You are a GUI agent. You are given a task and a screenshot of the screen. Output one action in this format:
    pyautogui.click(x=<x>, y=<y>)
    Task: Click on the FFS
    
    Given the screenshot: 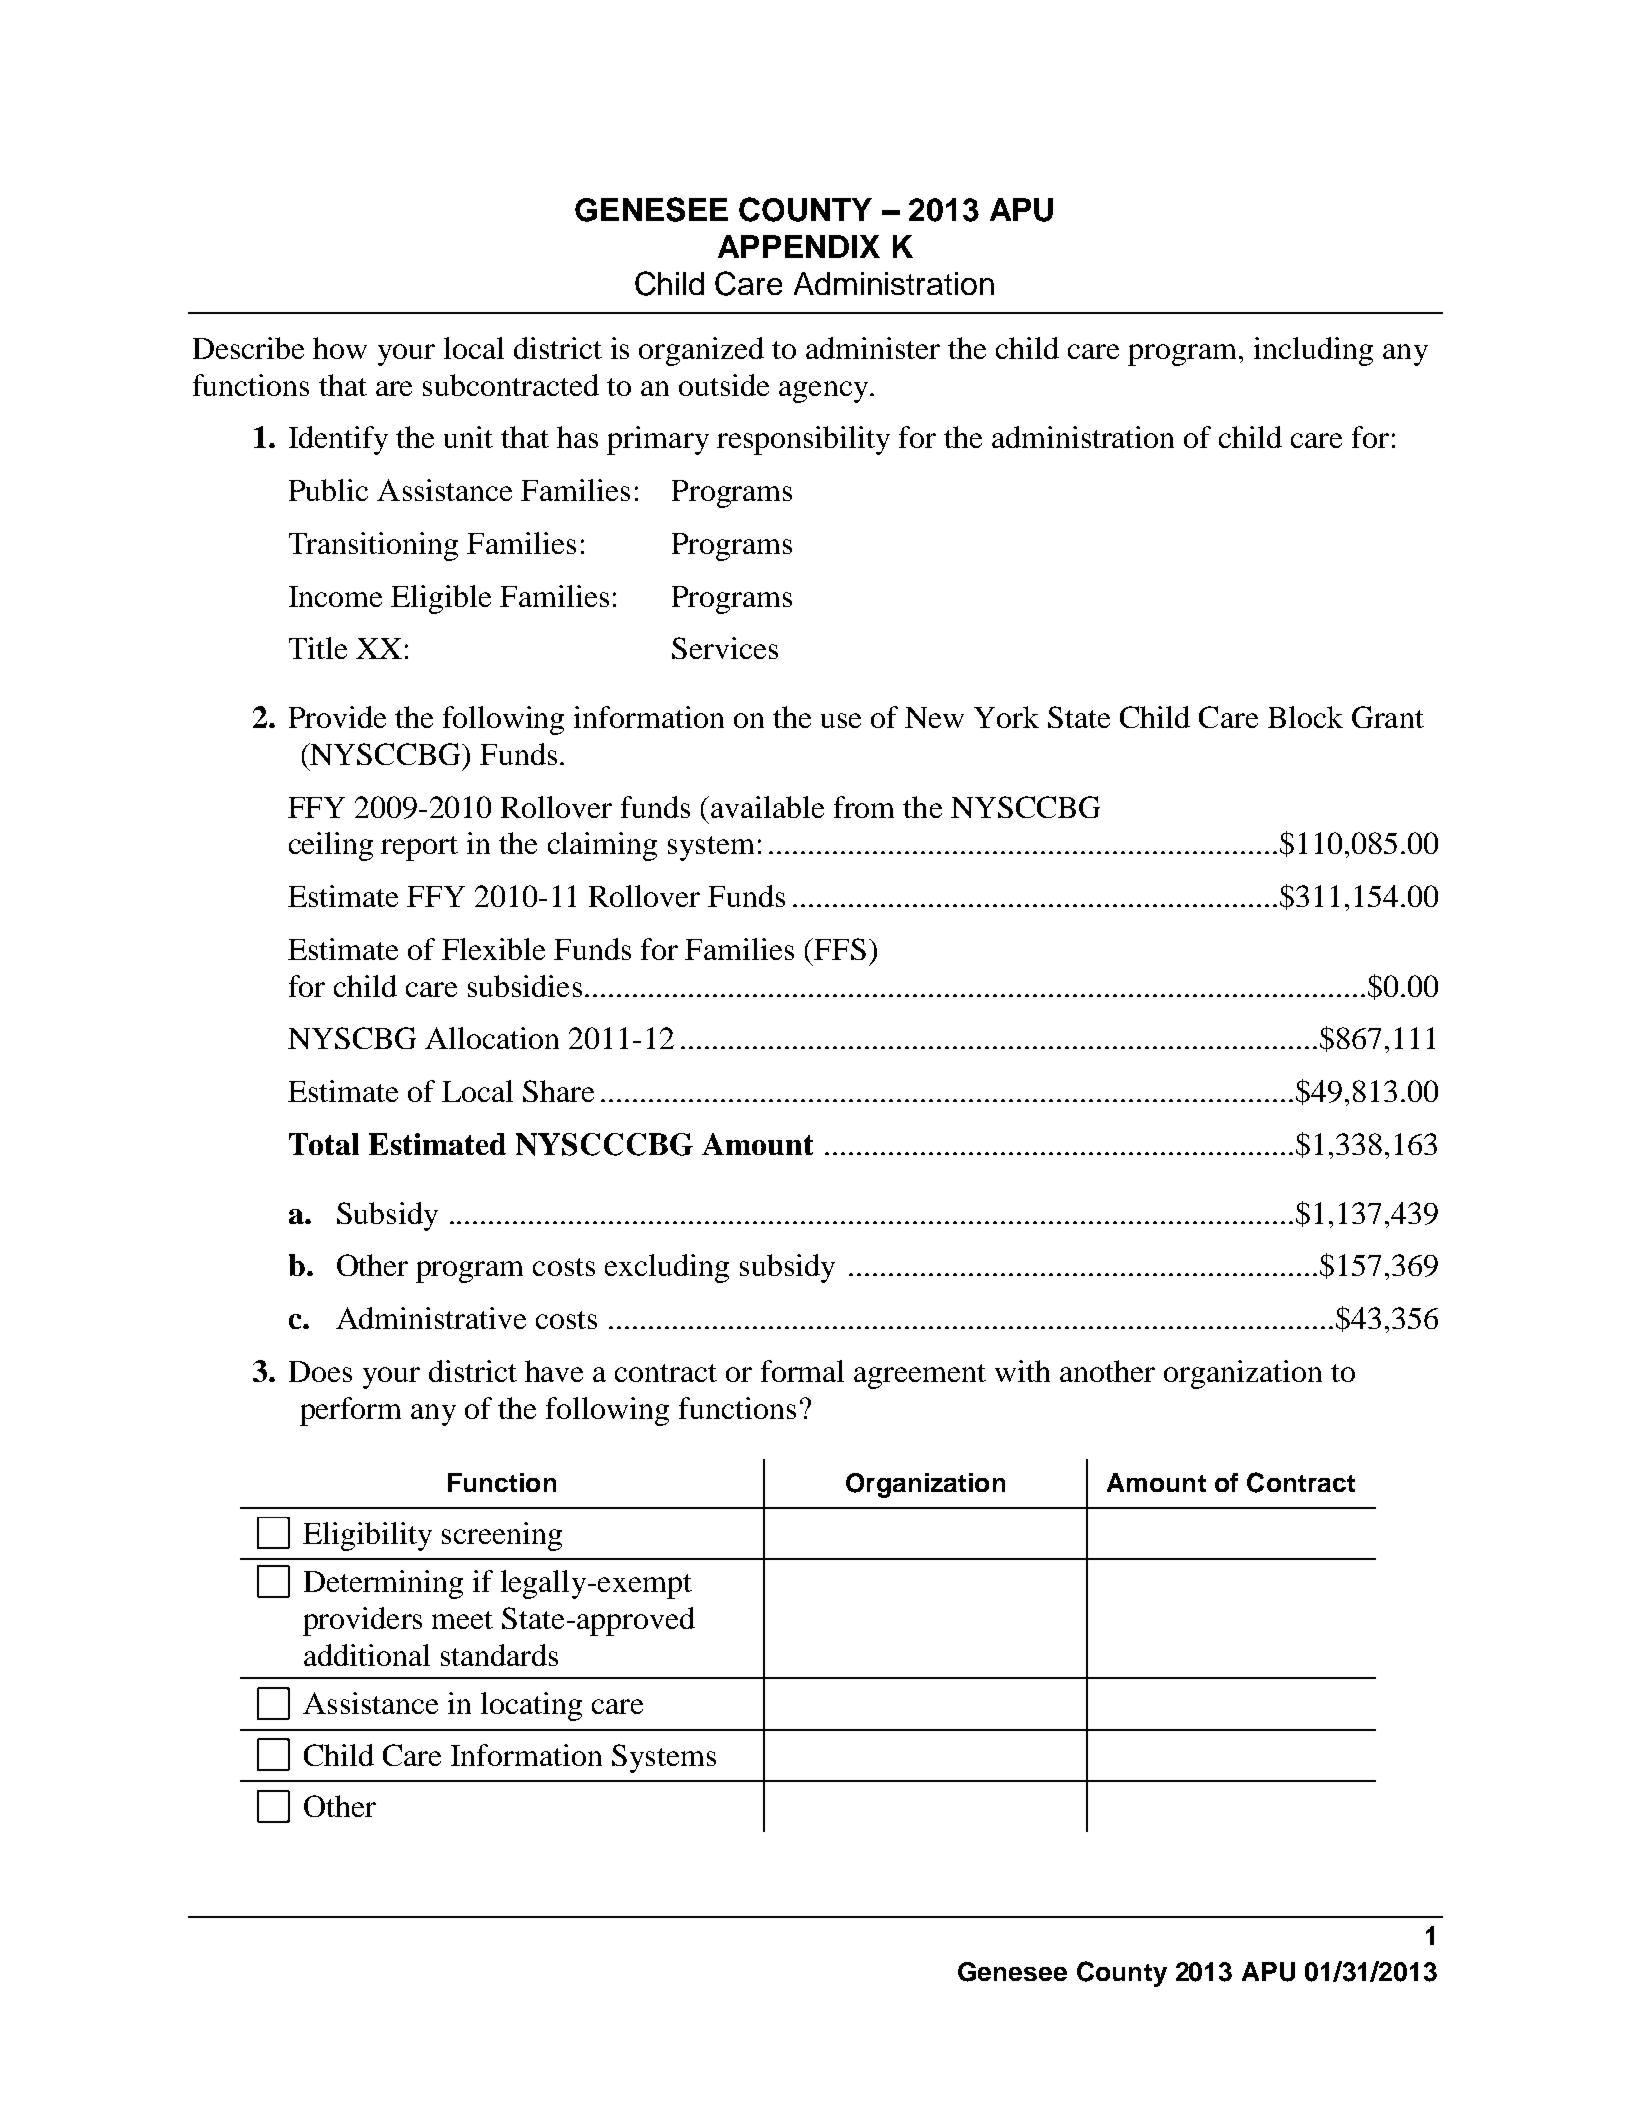 What is the action you would take?
    pyautogui.click(x=840, y=949)
